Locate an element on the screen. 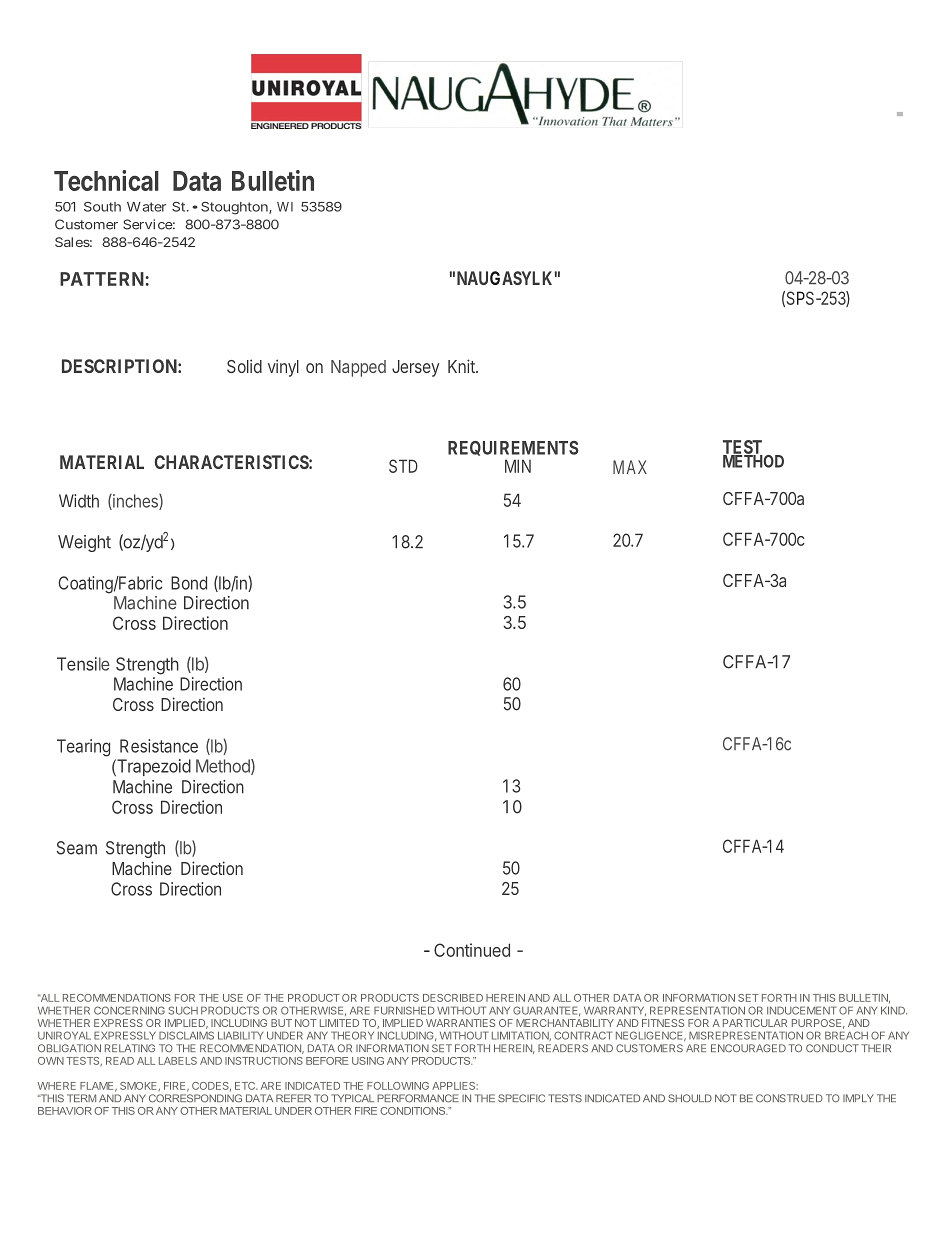 The width and height of the screenshot is (952, 1233). Bond is located at coordinates (189, 583).
